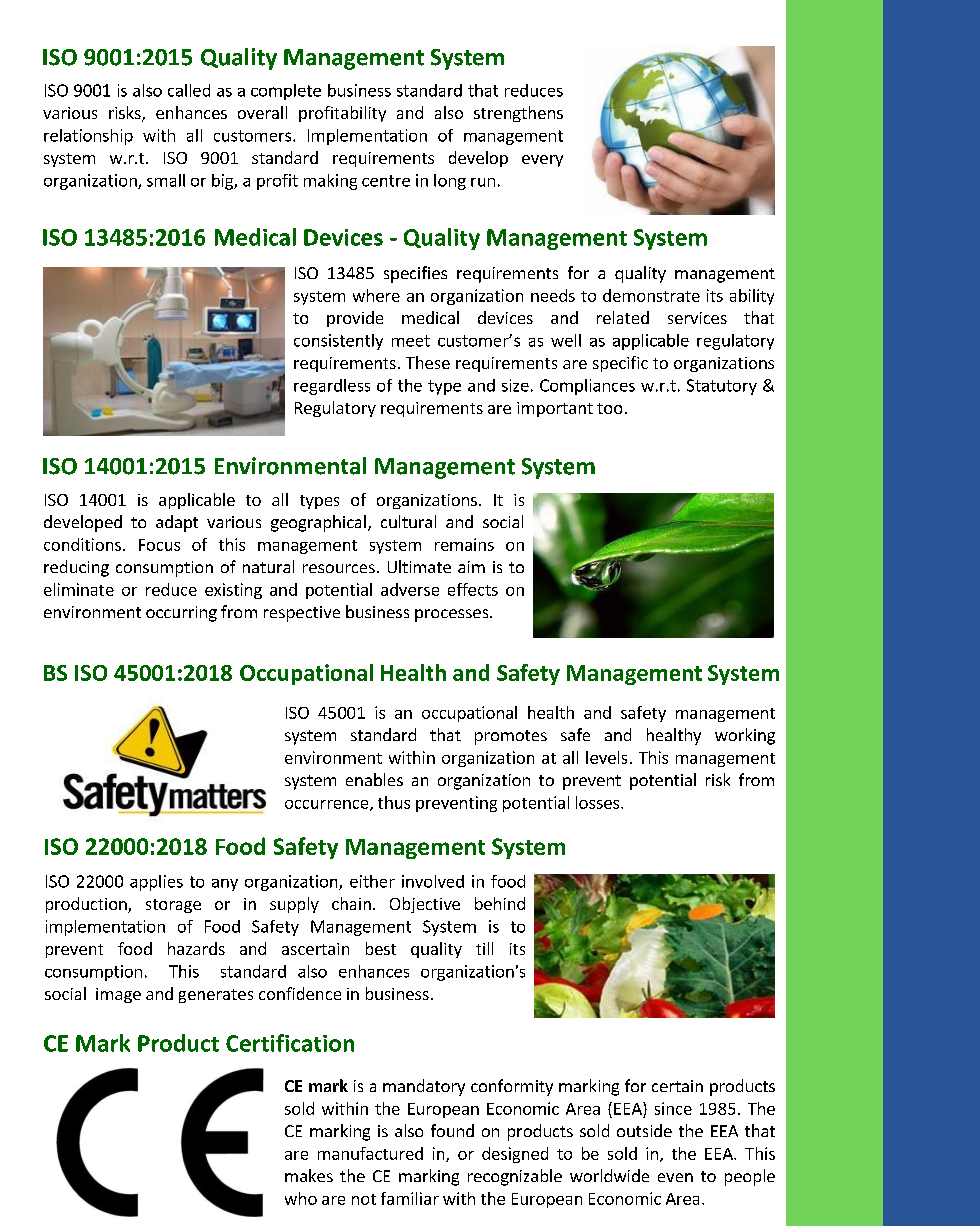  What do you see at coordinates (644, 1130) in the image?
I see `outside` at bounding box center [644, 1130].
